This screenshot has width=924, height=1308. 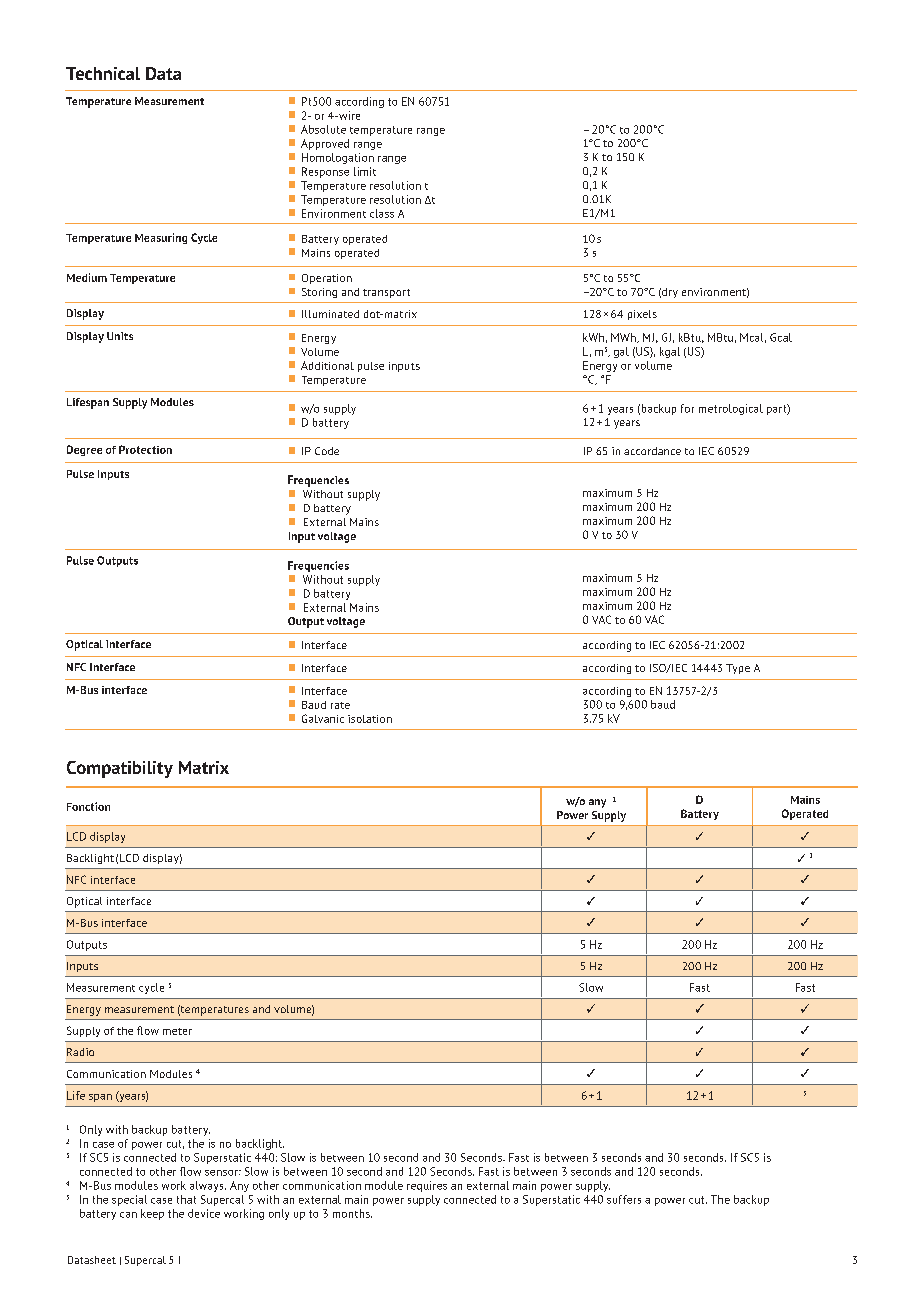 I want to click on requires, so click(x=427, y=1186).
